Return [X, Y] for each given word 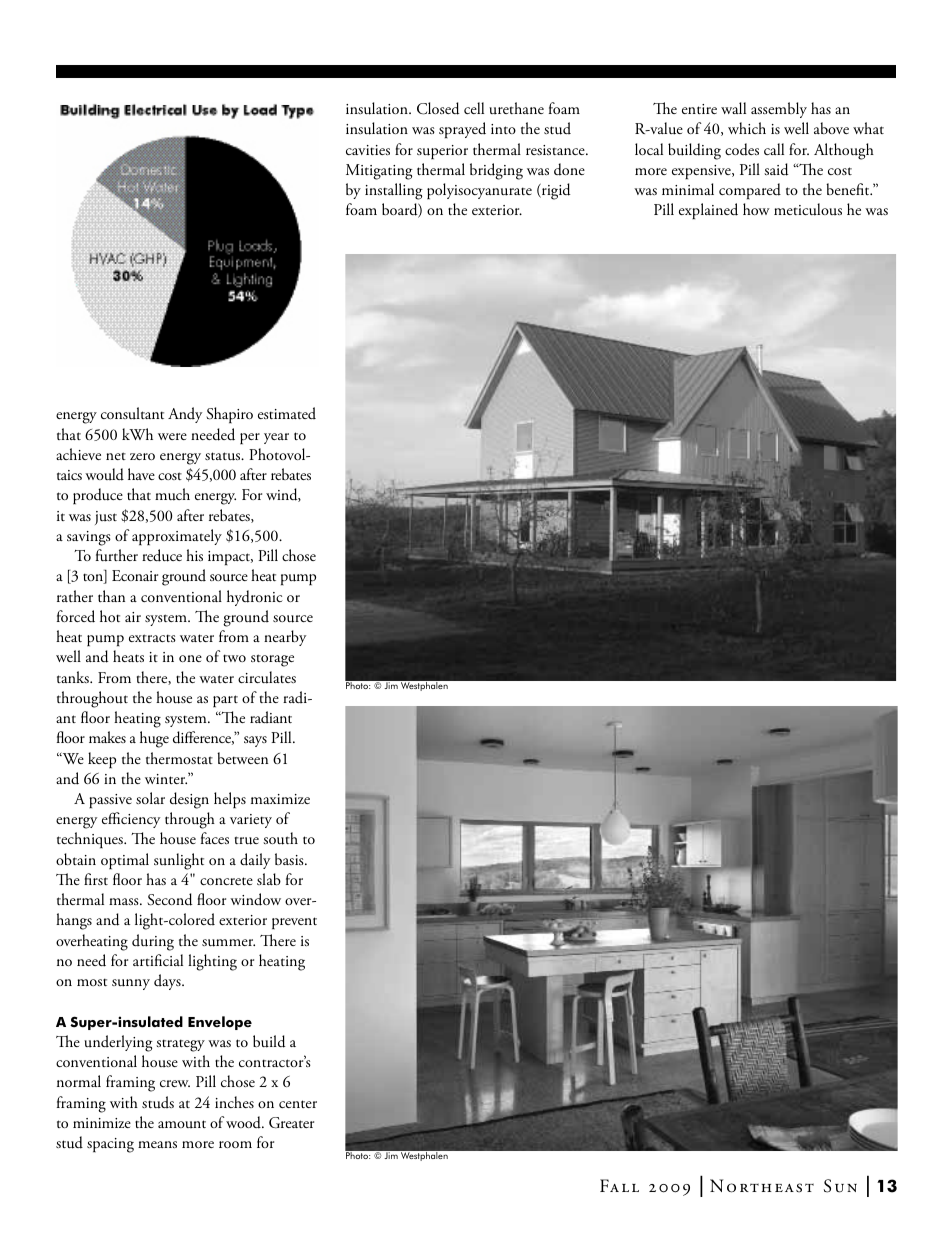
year [276, 438]
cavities [368, 150]
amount [182, 1124]
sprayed [462, 130]
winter [166, 779]
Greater [291, 1123]
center [298, 1104]
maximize [280, 799]
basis [290, 859]
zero [142, 456]
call [774, 149]
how [756, 209]
